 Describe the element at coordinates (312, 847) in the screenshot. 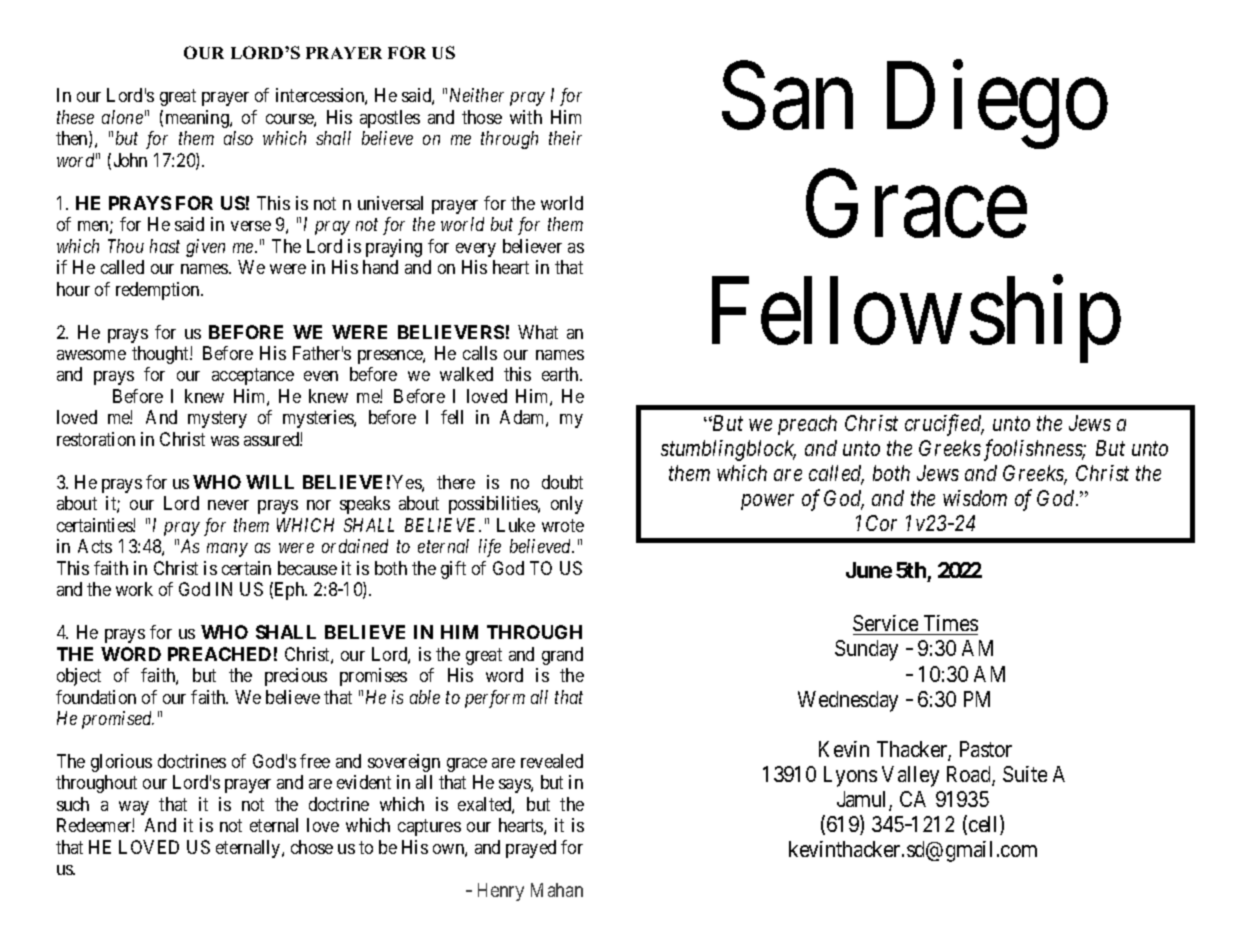

I see `chose` at that location.
